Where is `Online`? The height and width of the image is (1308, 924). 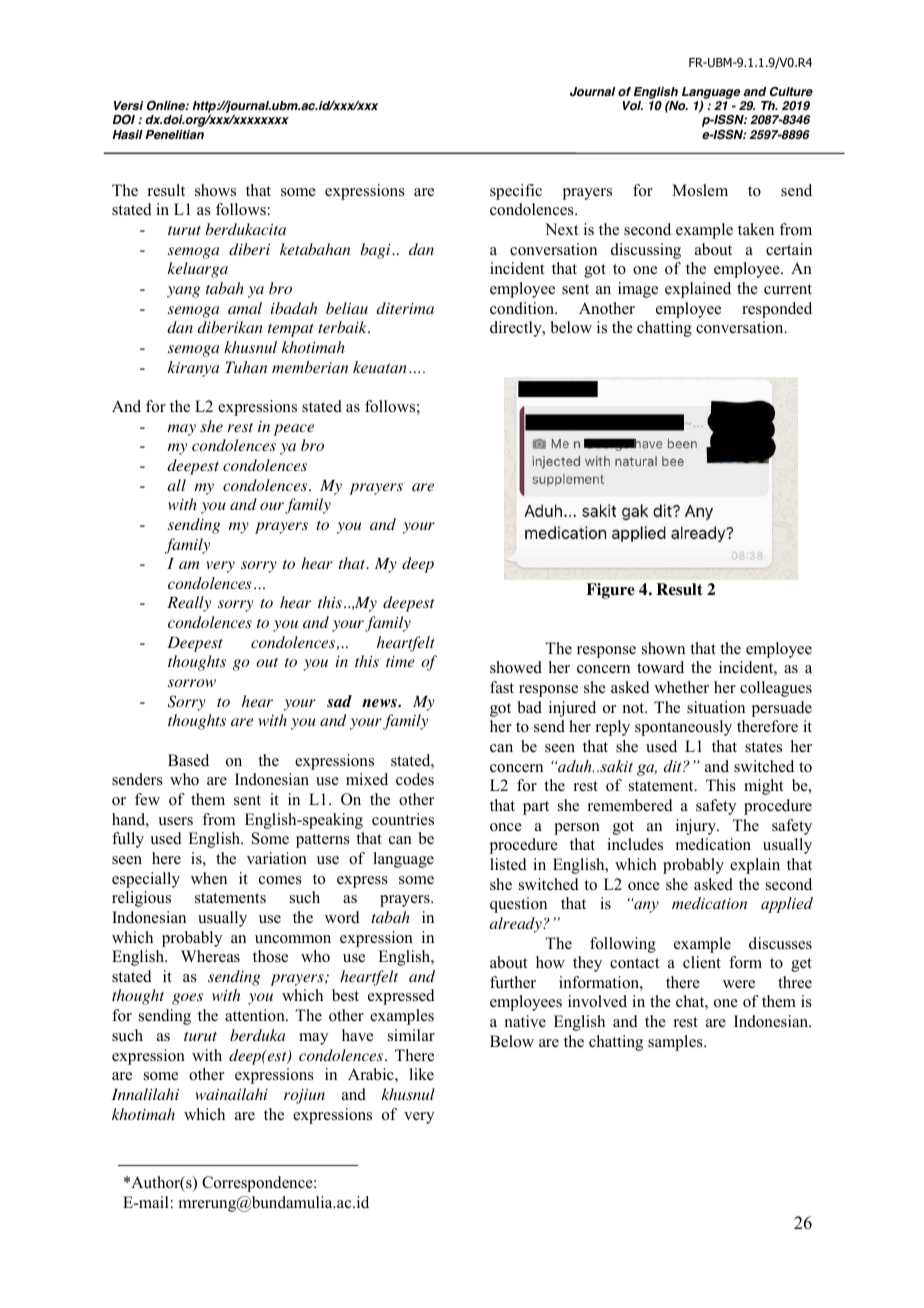
Online is located at coordinates (167, 105).
